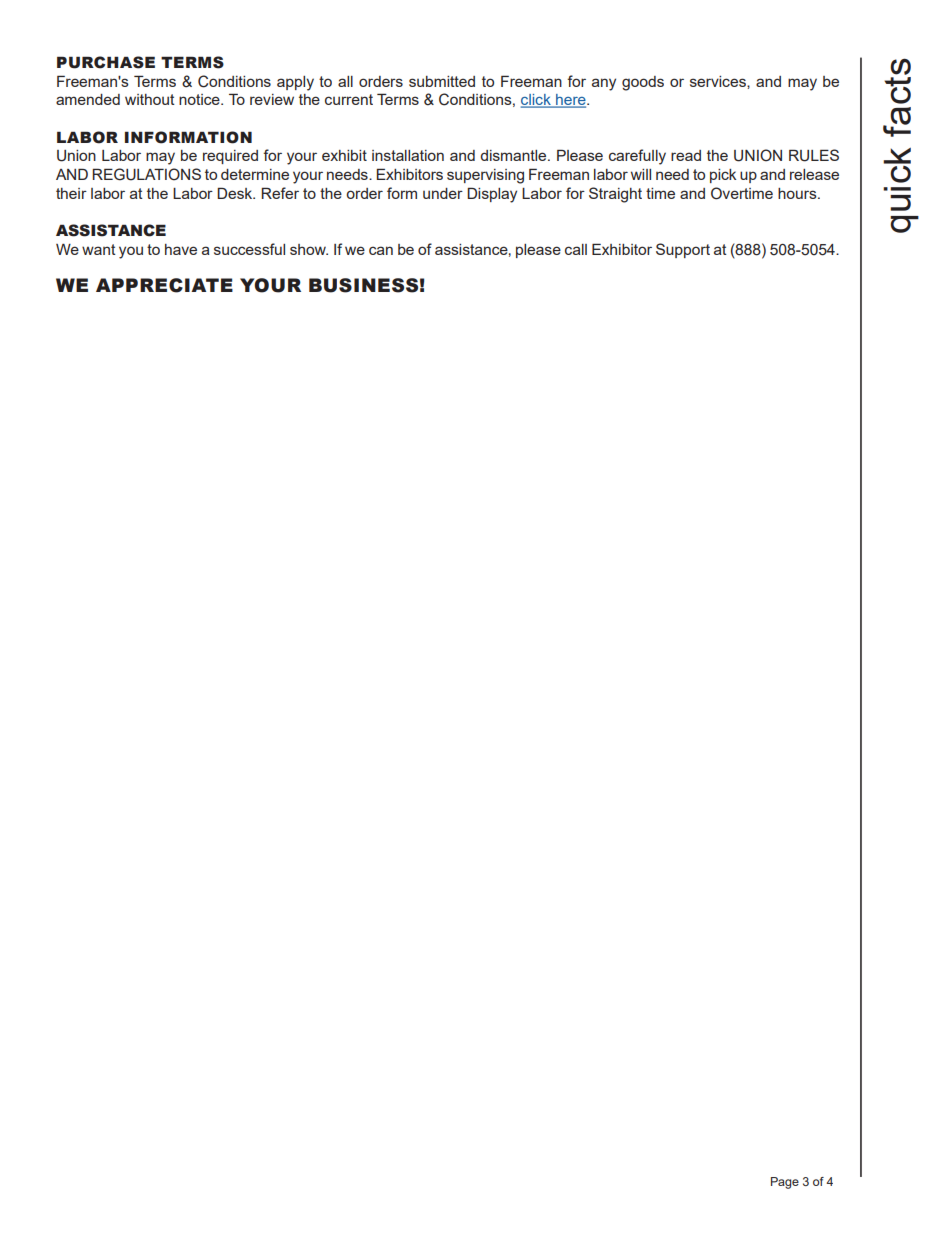 This document has height=1233, width=952. Describe the element at coordinates (309, 249) in the document. I see `show` at that location.
